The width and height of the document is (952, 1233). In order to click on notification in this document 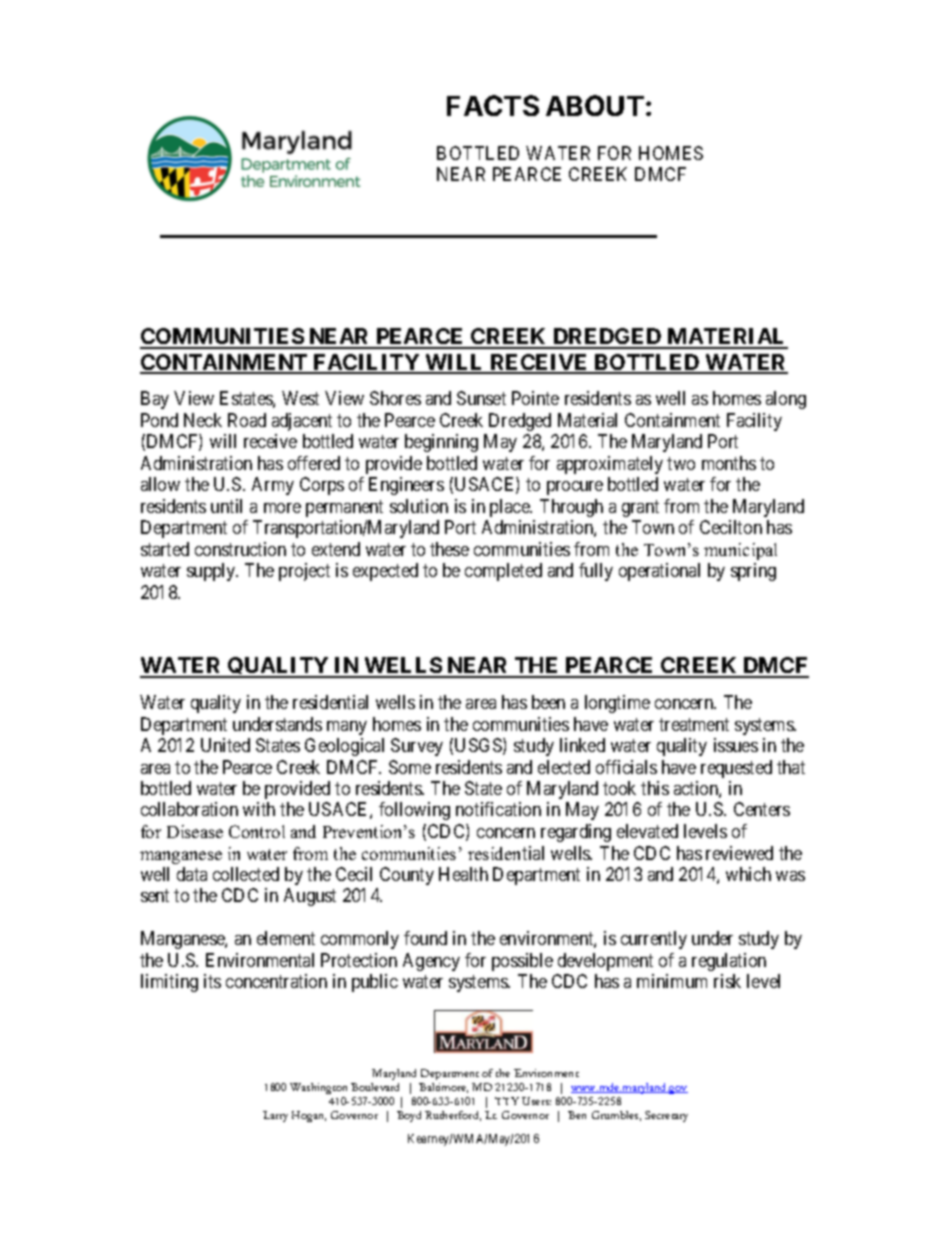, I will do `click(498, 809)`.
